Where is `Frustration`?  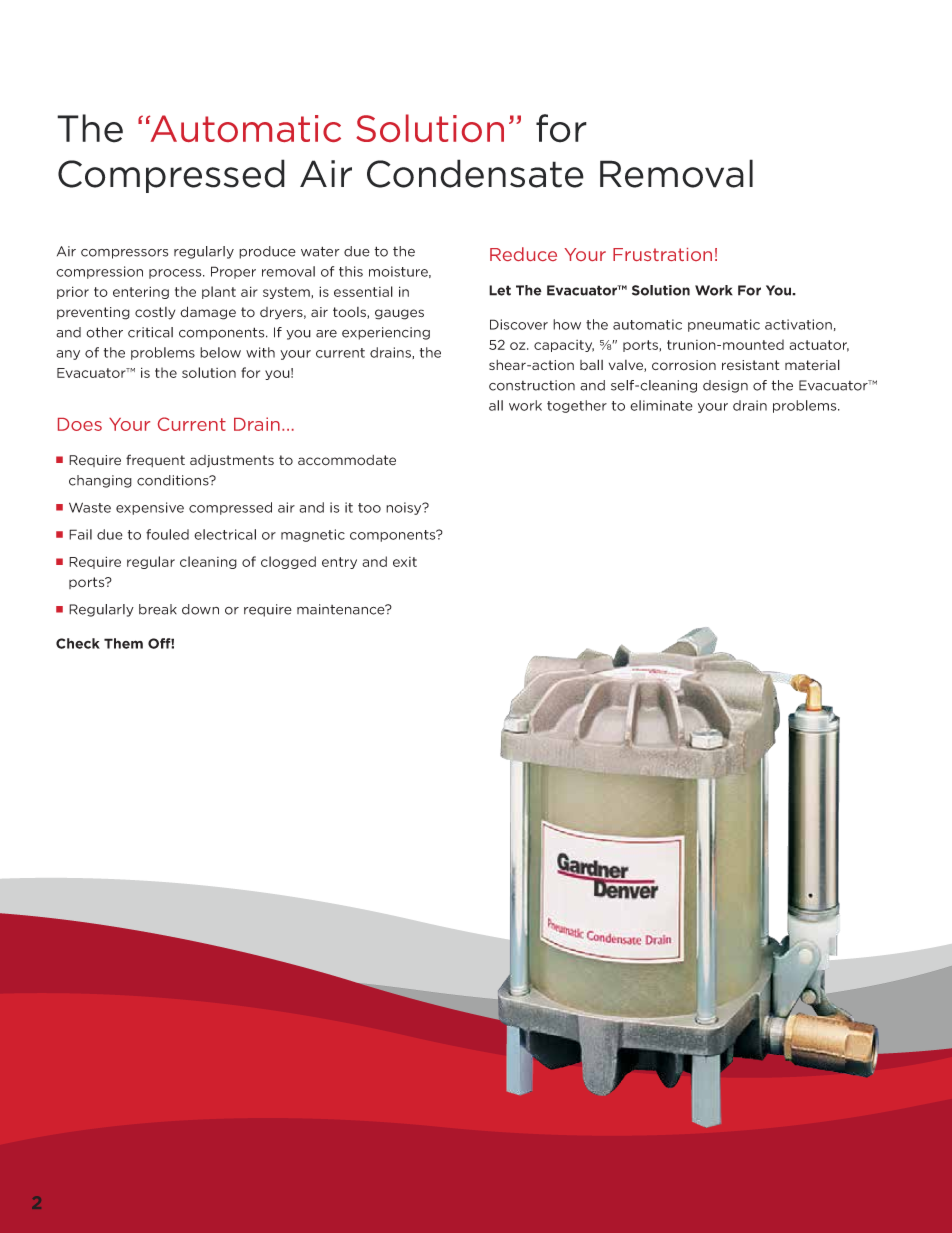
Frustration is located at coordinates (662, 254).
